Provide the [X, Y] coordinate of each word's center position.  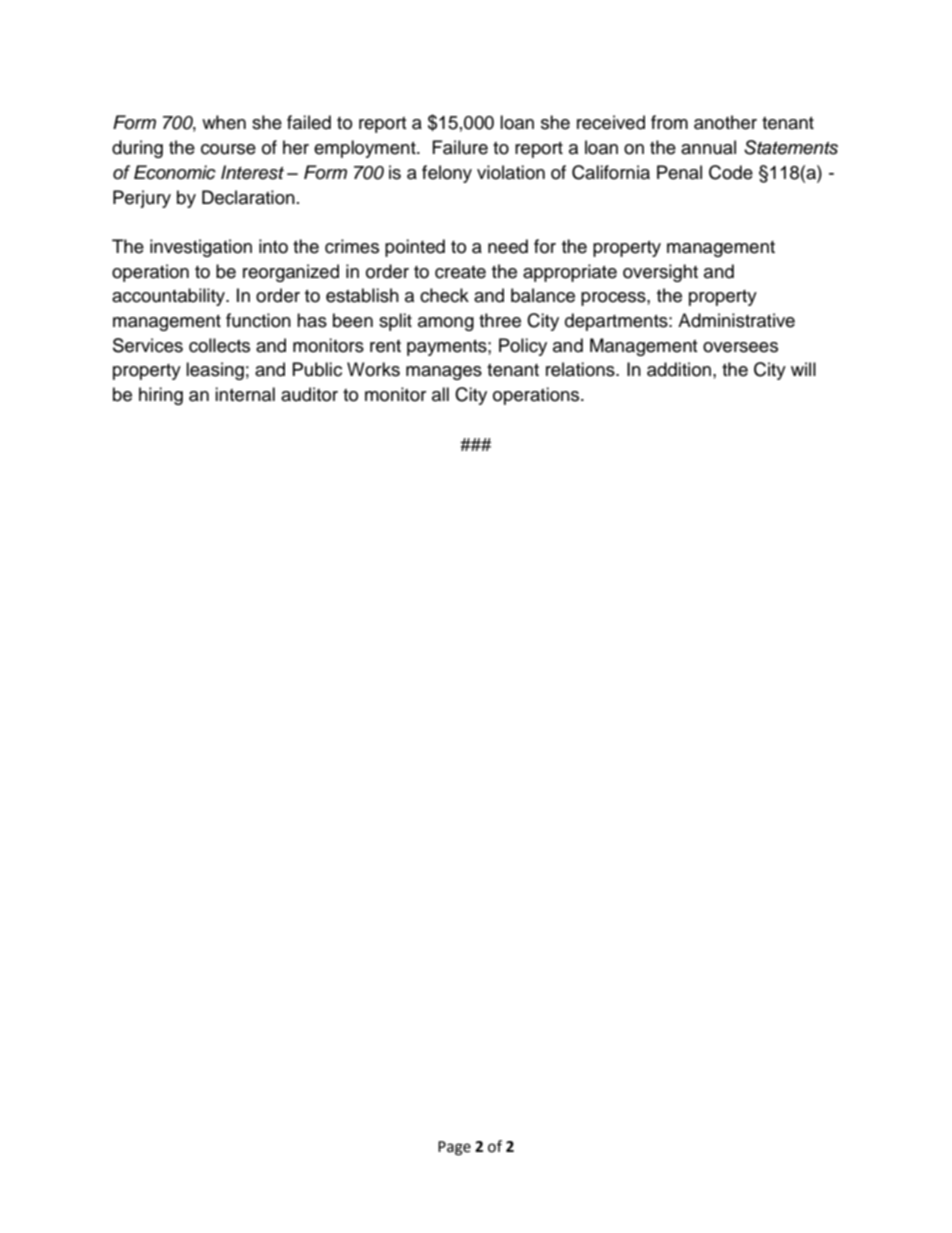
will [803, 369]
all [440, 394]
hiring [161, 396]
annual [708, 147]
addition [679, 369]
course [228, 149]
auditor [309, 394]
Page [454, 1148]
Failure [460, 147]
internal [245, 394]
